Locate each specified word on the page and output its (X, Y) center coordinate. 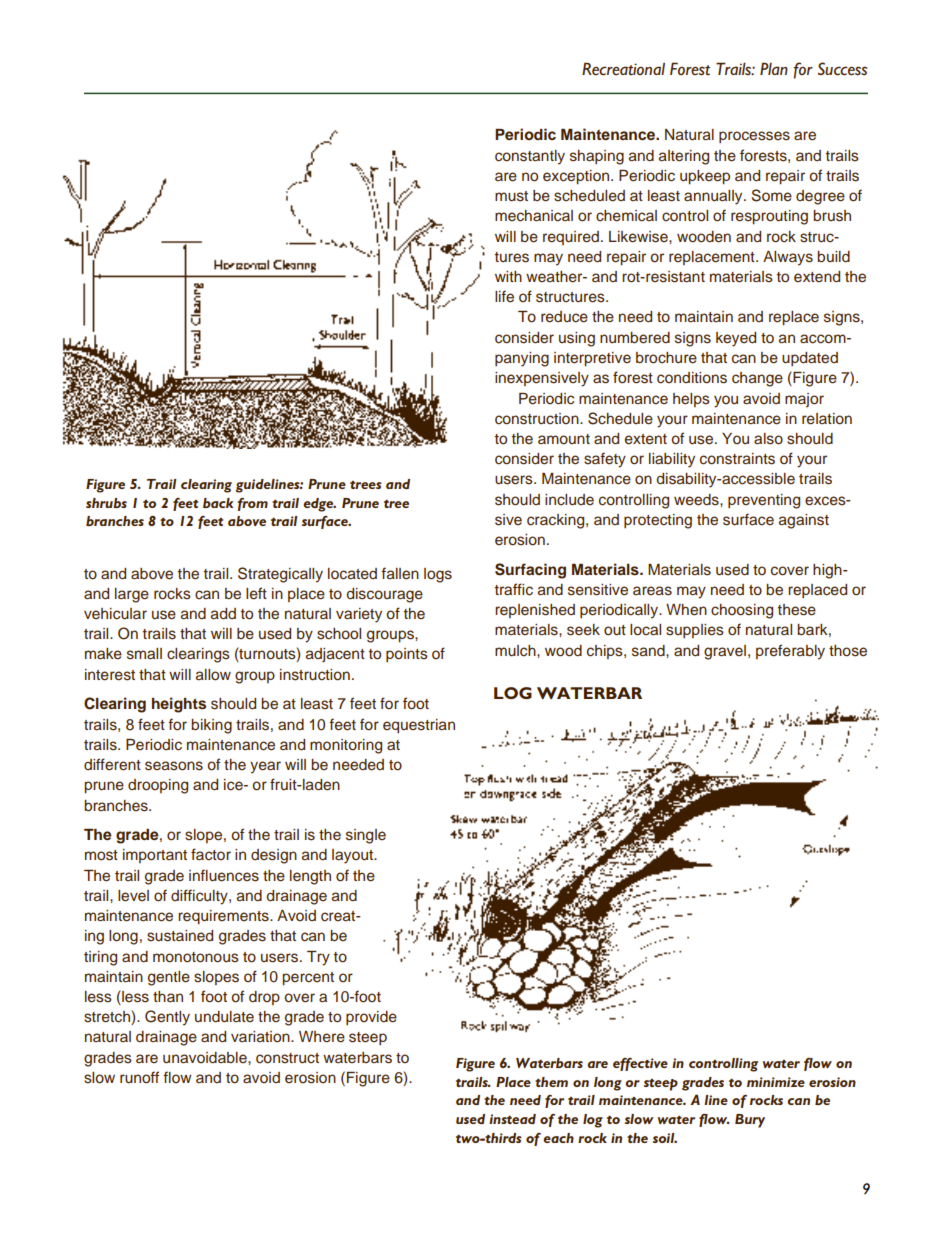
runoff (139, 1077)
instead (512, 1119)
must (511, 196)
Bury (750, 1121)
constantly (530, 157)
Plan (774, 68)
